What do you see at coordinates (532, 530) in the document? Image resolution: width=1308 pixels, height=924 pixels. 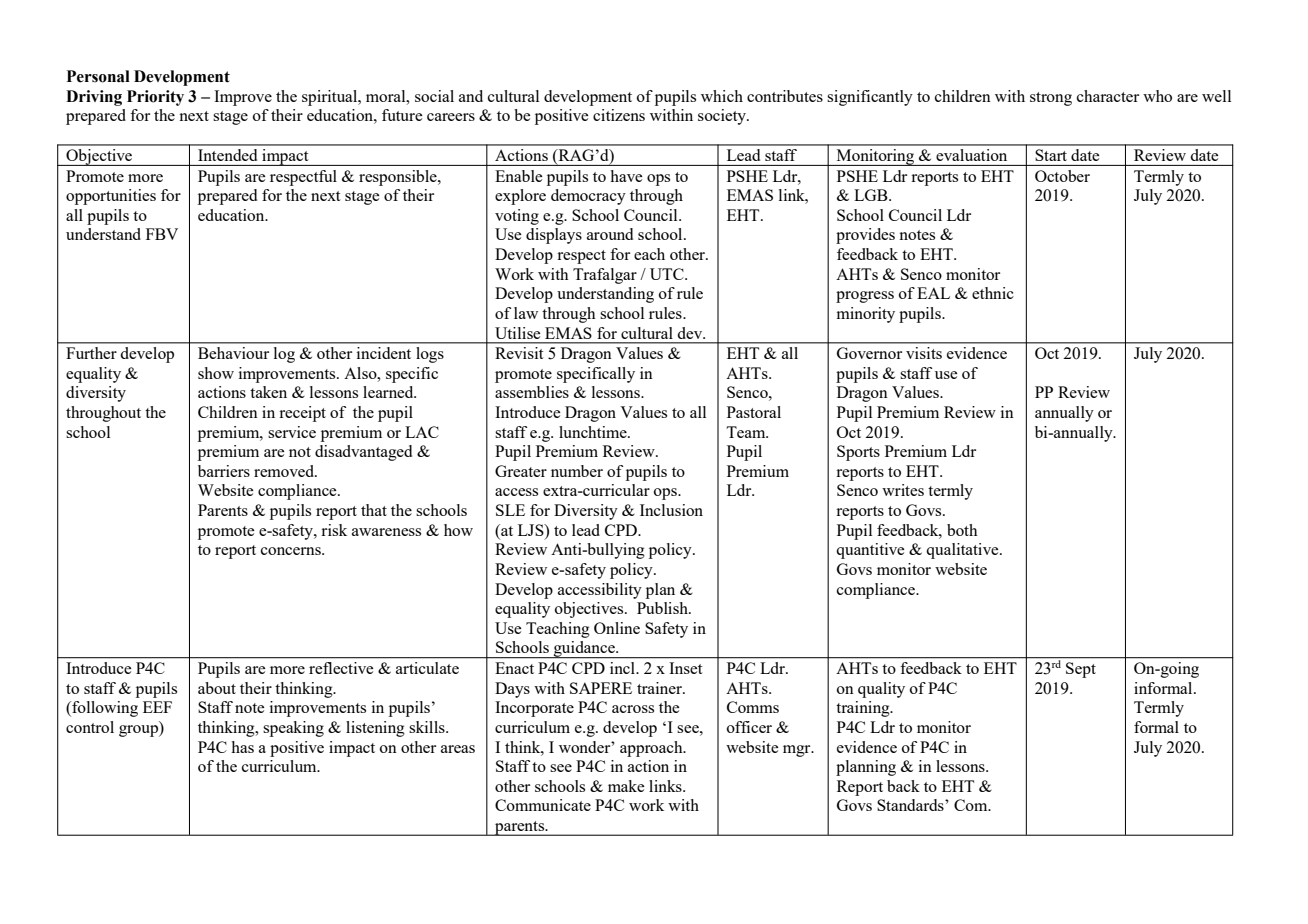 I see `LJS` at bounding box center [532, 530].
